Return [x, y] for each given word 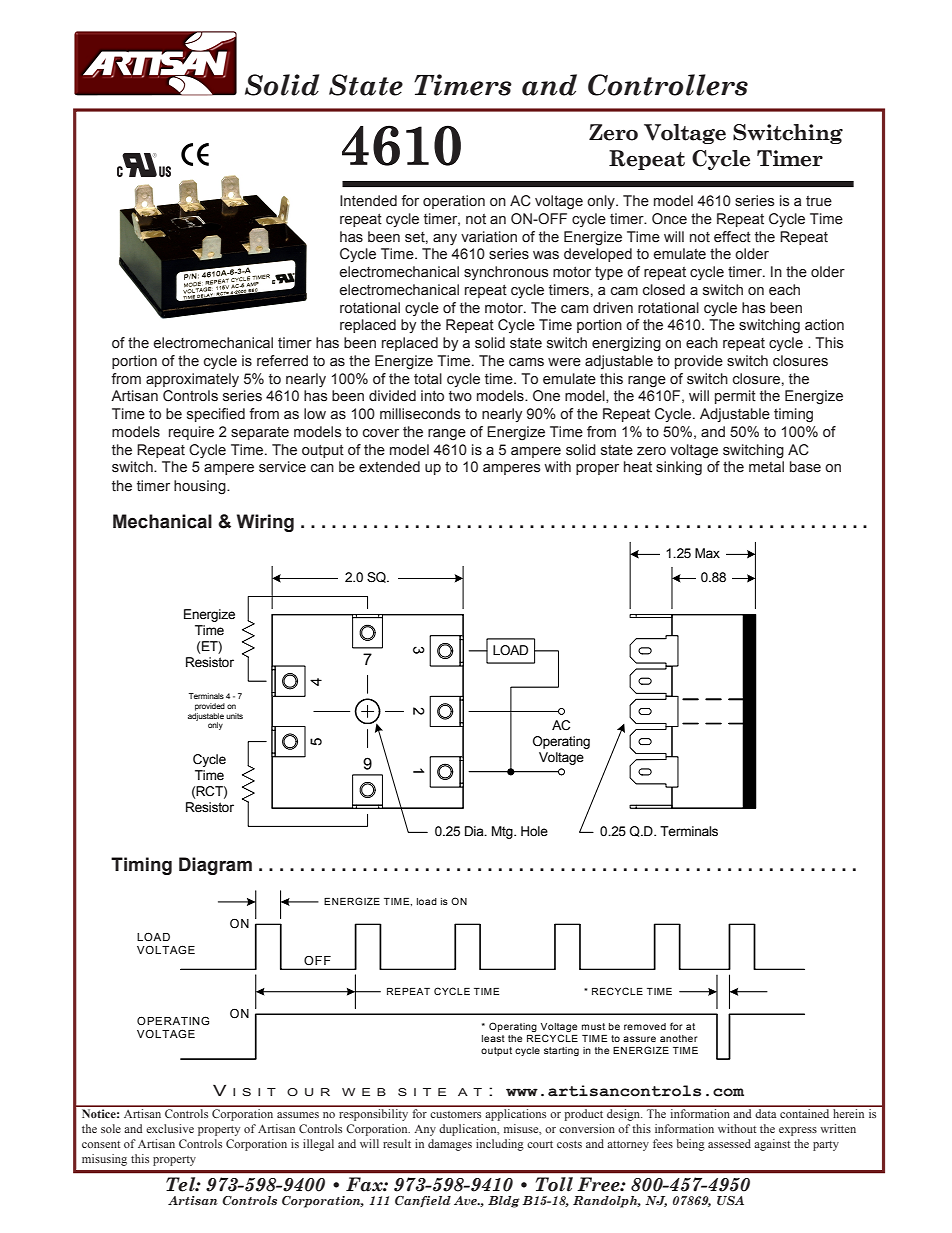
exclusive [170, 1128]
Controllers [668, 85]
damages [450, 1145]
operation [454, 202]
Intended [368, 201]
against [772, 1145]
